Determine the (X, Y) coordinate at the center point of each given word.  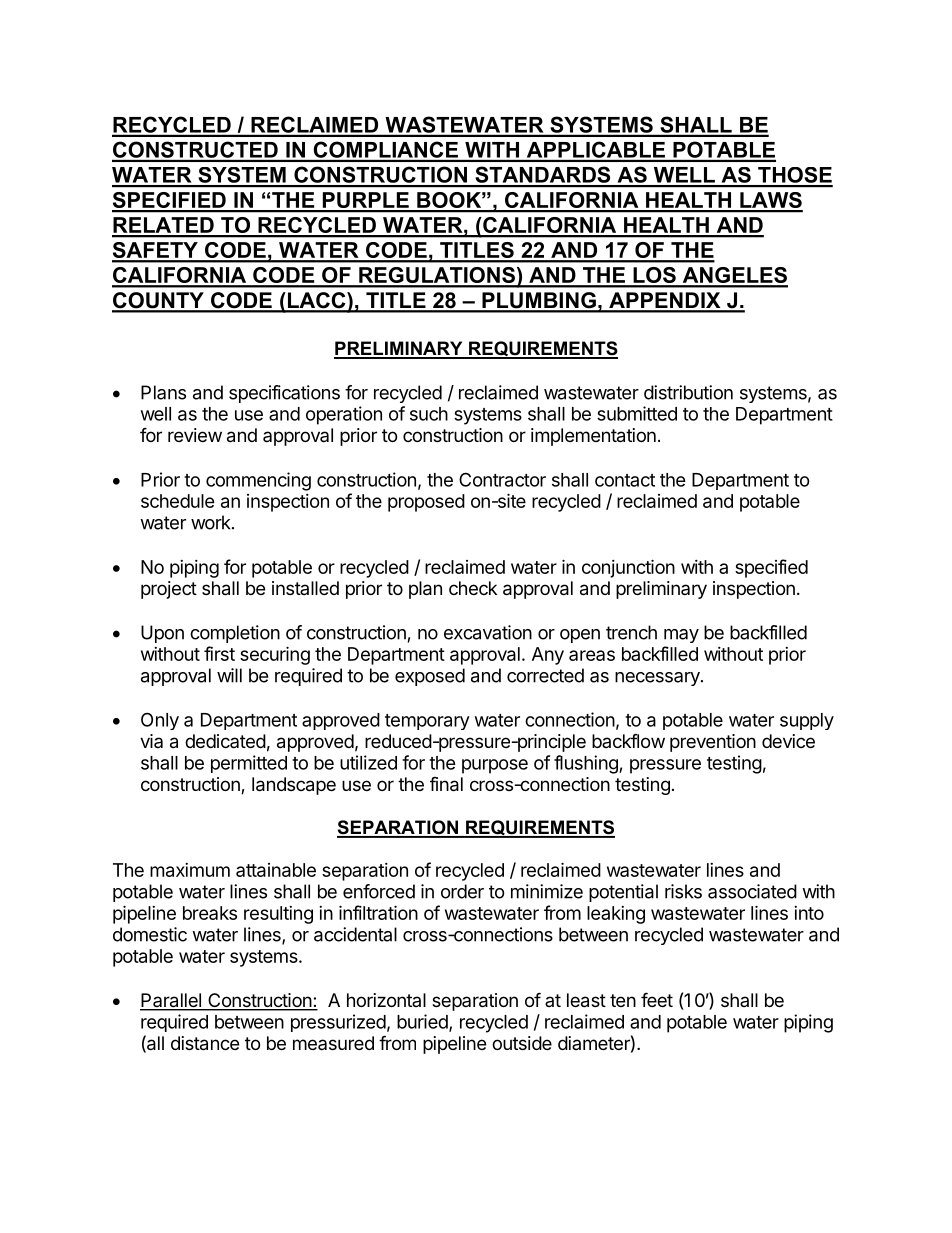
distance (205, 1043)
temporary (427, 722)
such (429, 414)
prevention (713, 743)
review (195, 435)
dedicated (225, 741)
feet (657, 999)
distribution (688, 392)
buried (423, 1022)
